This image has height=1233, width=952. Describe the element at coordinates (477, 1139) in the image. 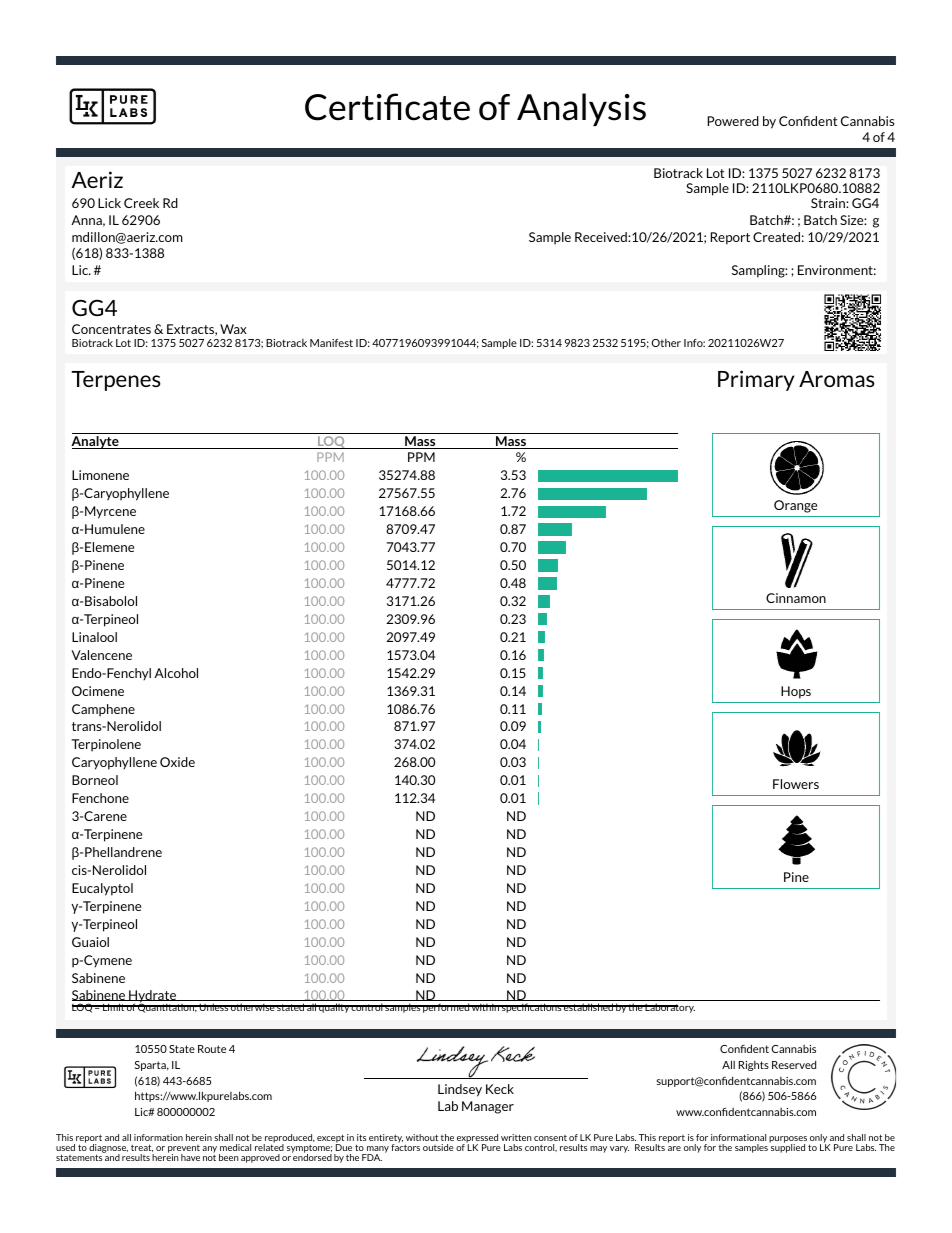

I see `expressed` at that location.
